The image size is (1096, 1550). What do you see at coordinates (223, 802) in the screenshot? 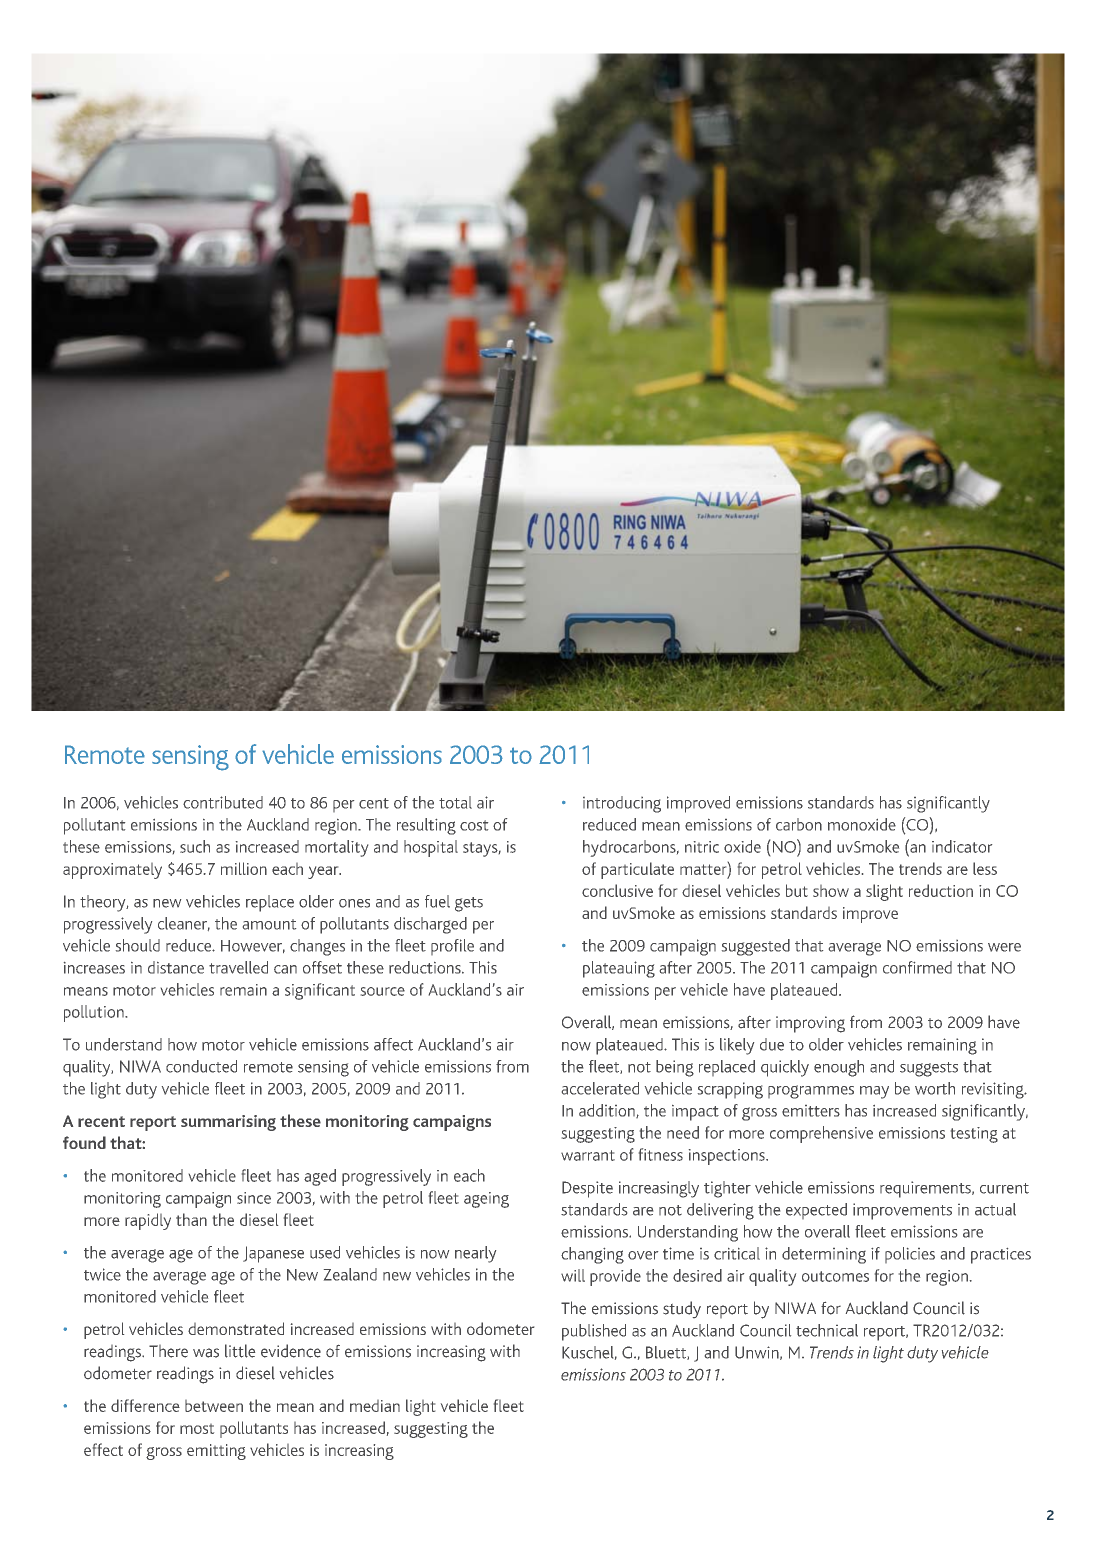
I see `contributed` at bounding box center [223, 802].
